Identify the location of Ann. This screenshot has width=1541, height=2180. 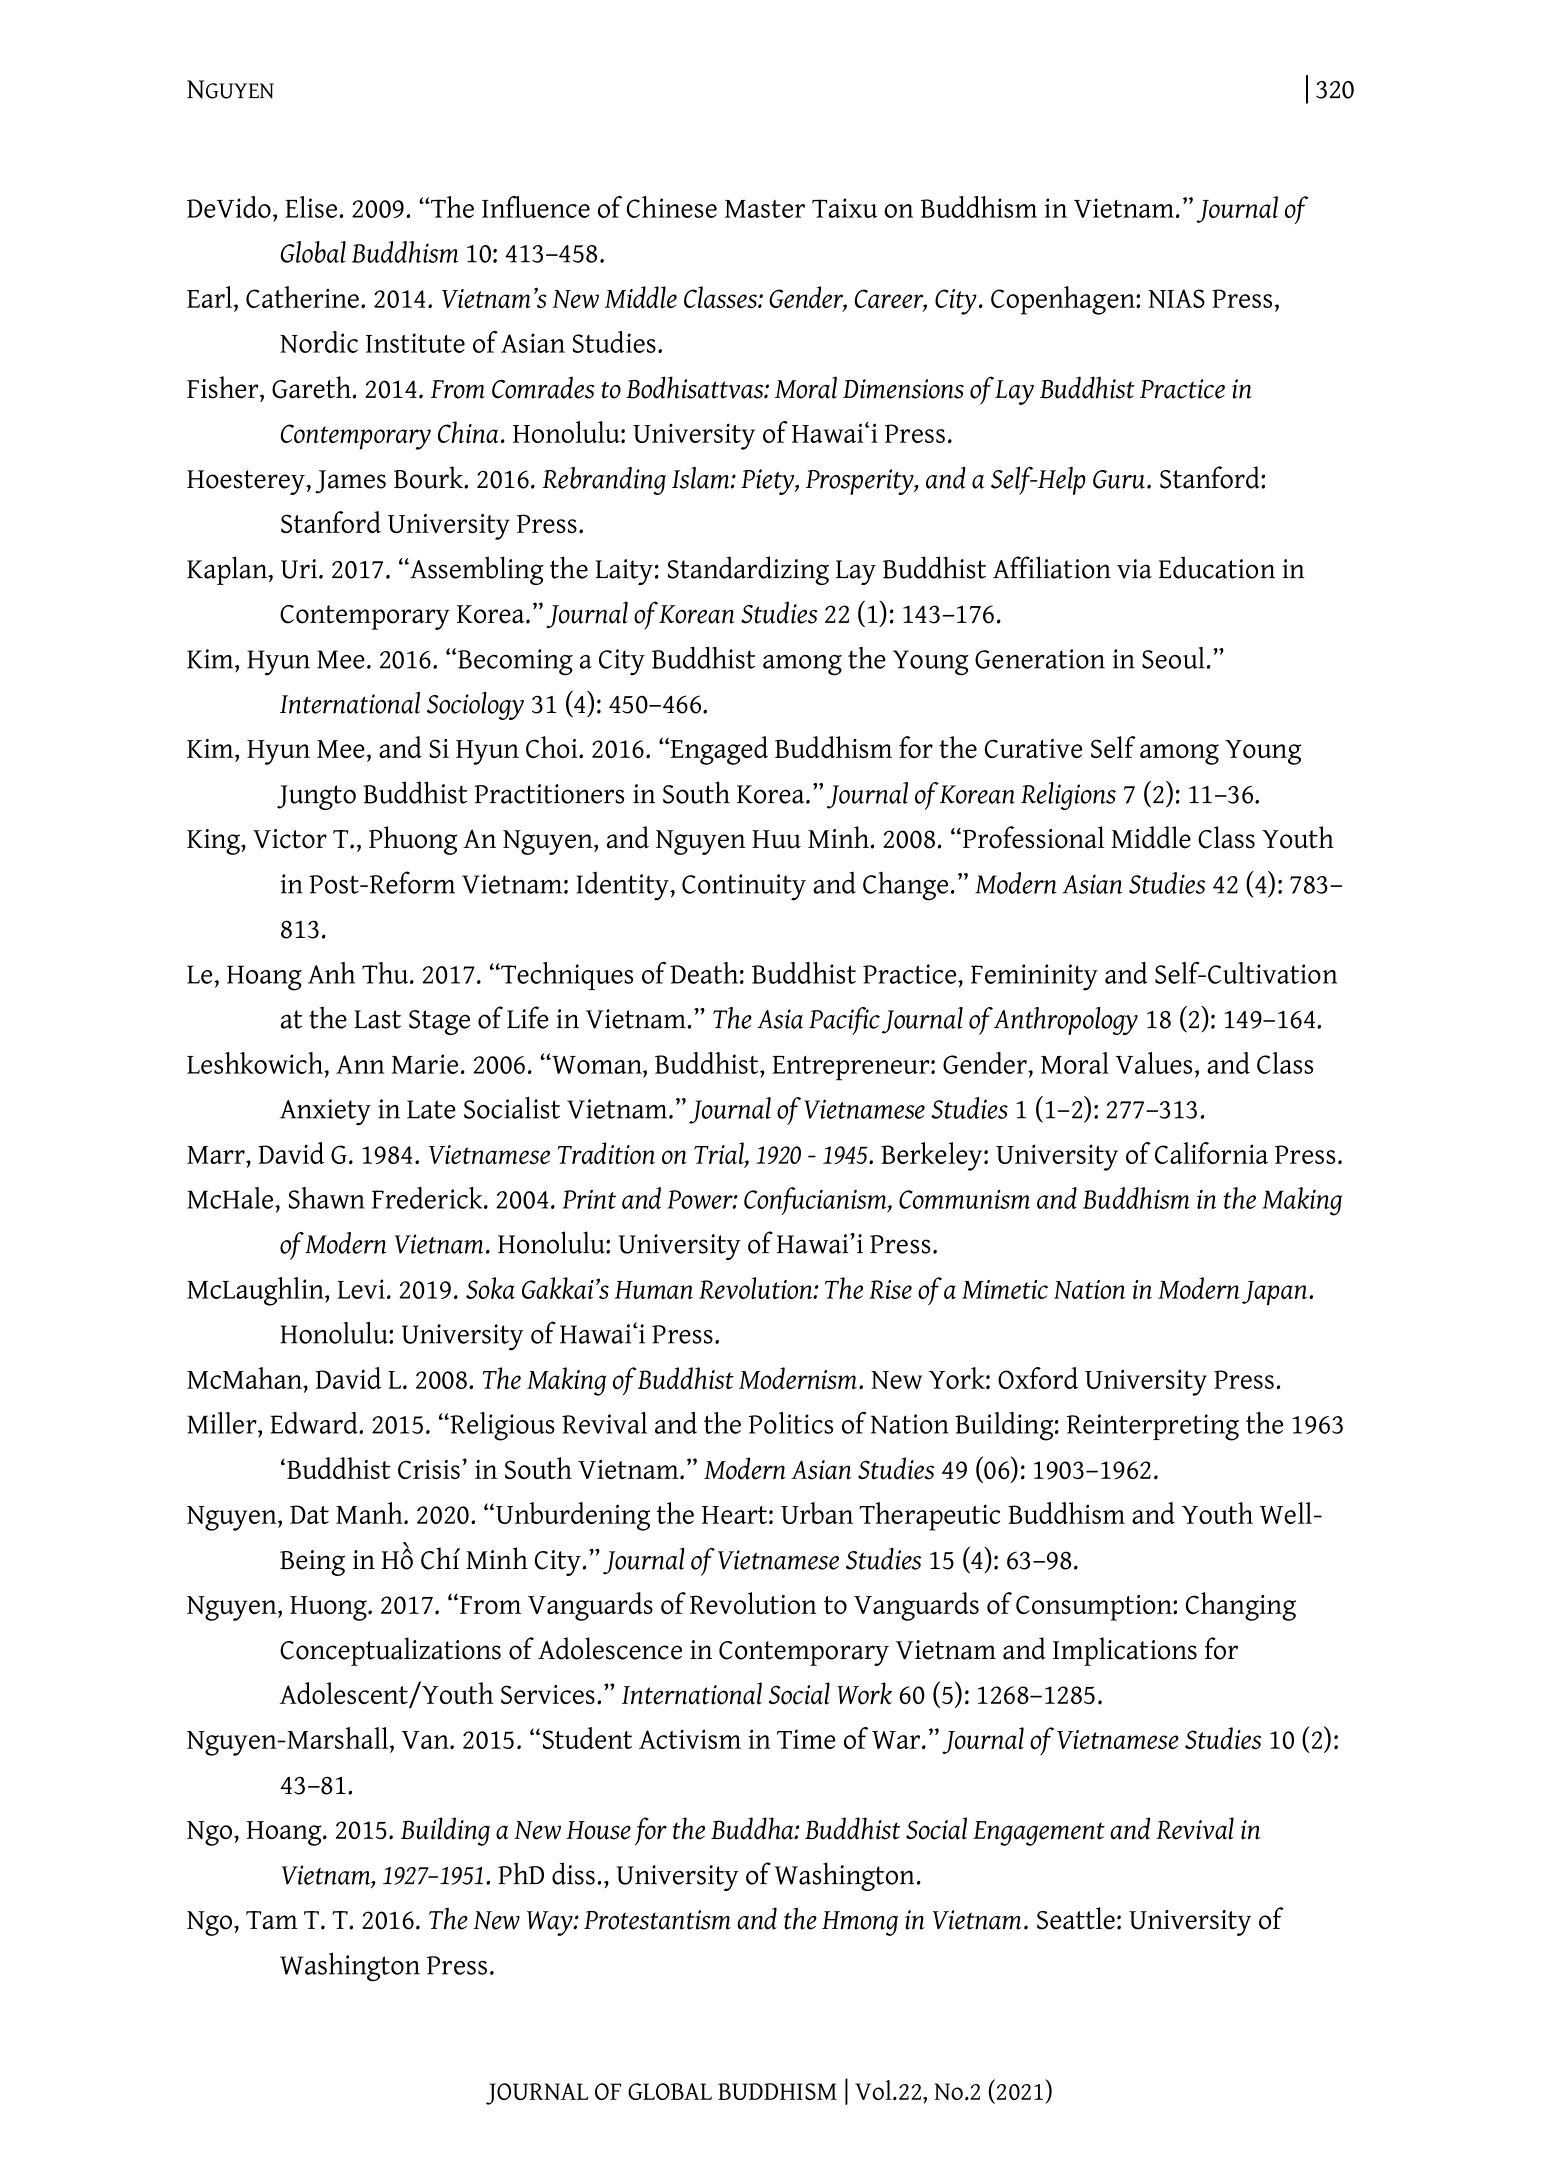
(360, 1064).
